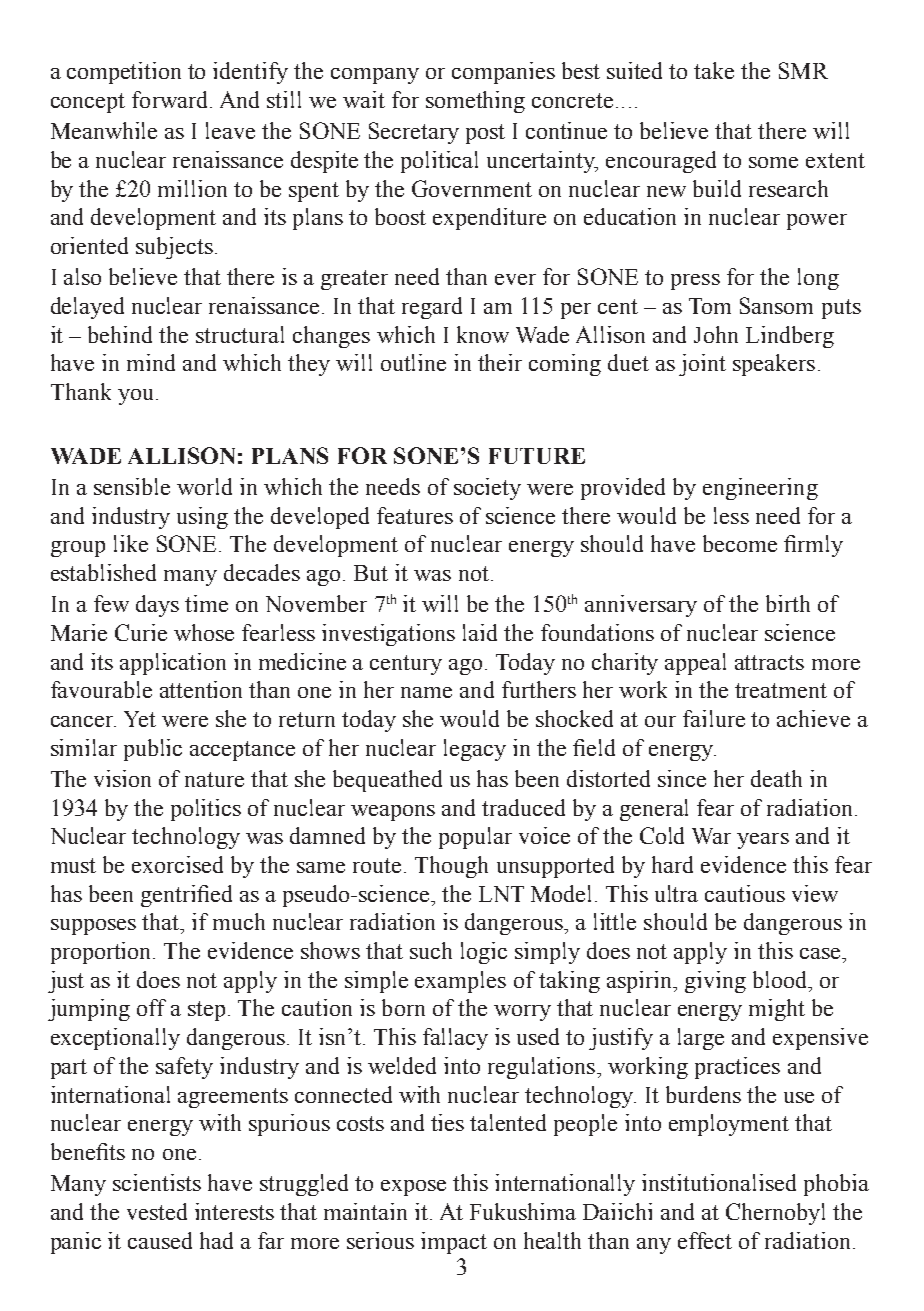 The image size is (924, 1311). I want to click on behind, so click(120, 334).
